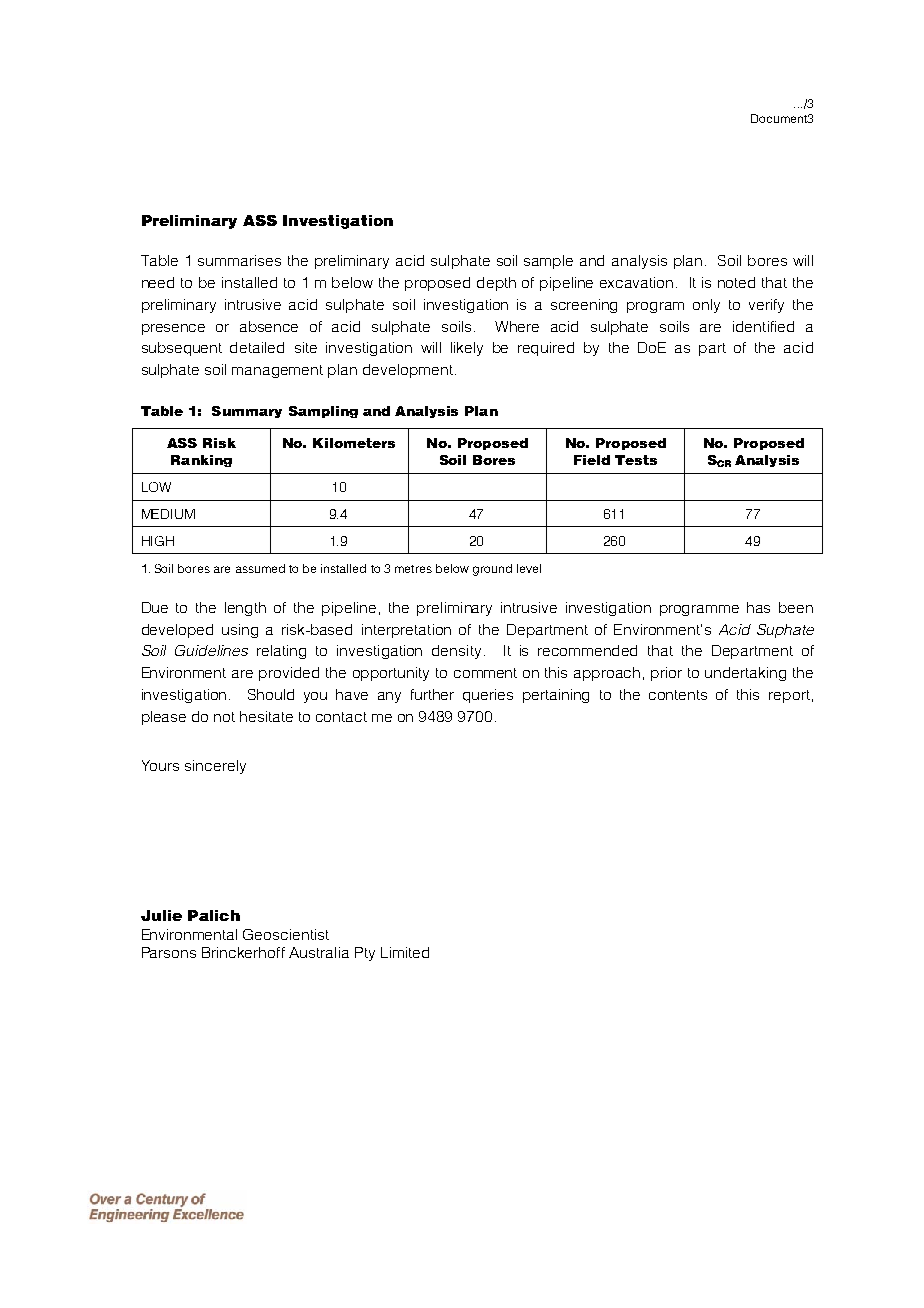 This screenshot has width=924, height=1308. What do you see at coordinates (758, 607) in the screenshot?
I see `has` at bounding box center [758, 607].
